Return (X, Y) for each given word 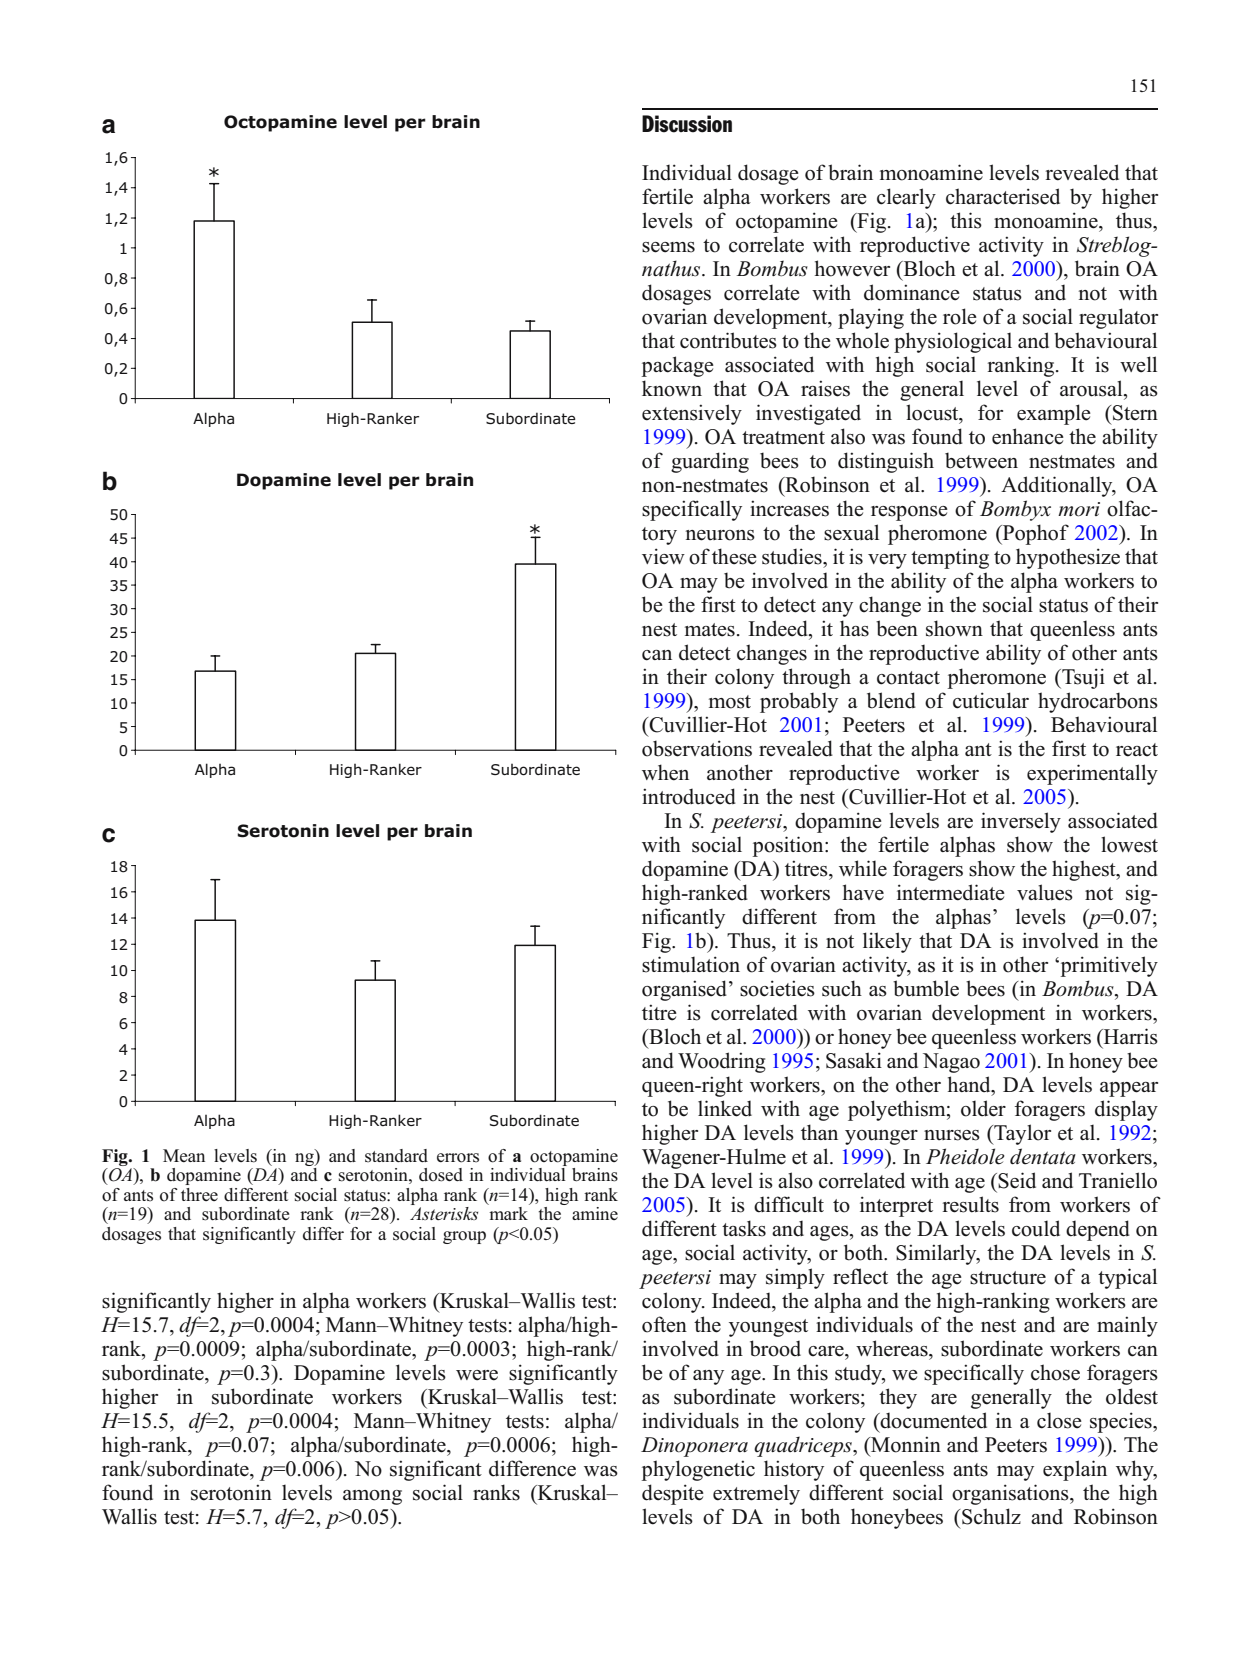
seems (668, 247)
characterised (1003, 196)
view (663, 556)
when (665, 772)
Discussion (687, 124)
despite (673, 1494)
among (372, 1497)
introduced (689, 796)
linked (725, 1108)
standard (396, 1156)
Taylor (1021, 1134)
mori (1079, 509)
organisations (1011, 1494)
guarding (710, 462)
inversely (1021, 822)
